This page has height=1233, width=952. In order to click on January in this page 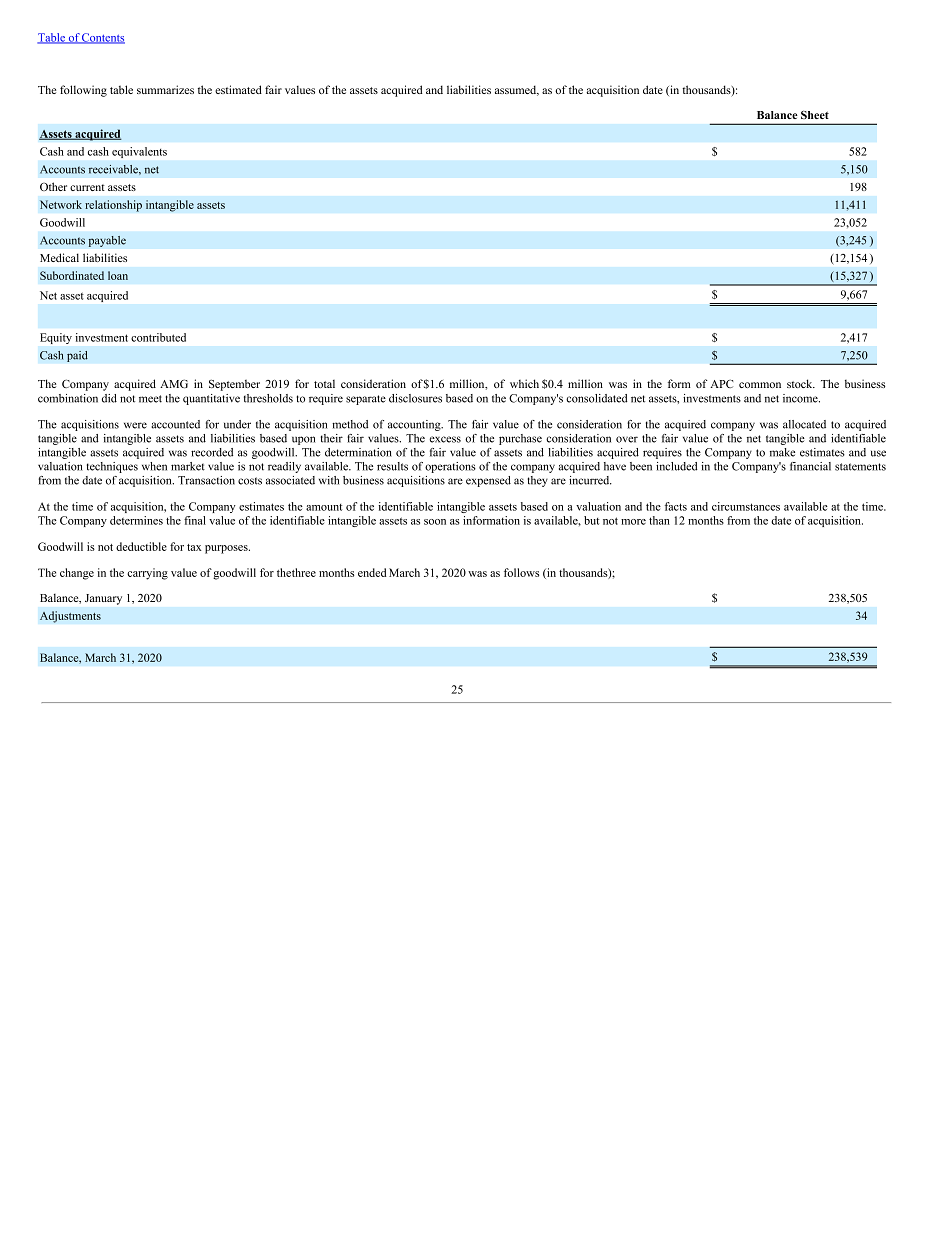, I will do `click(103, 599)`.
